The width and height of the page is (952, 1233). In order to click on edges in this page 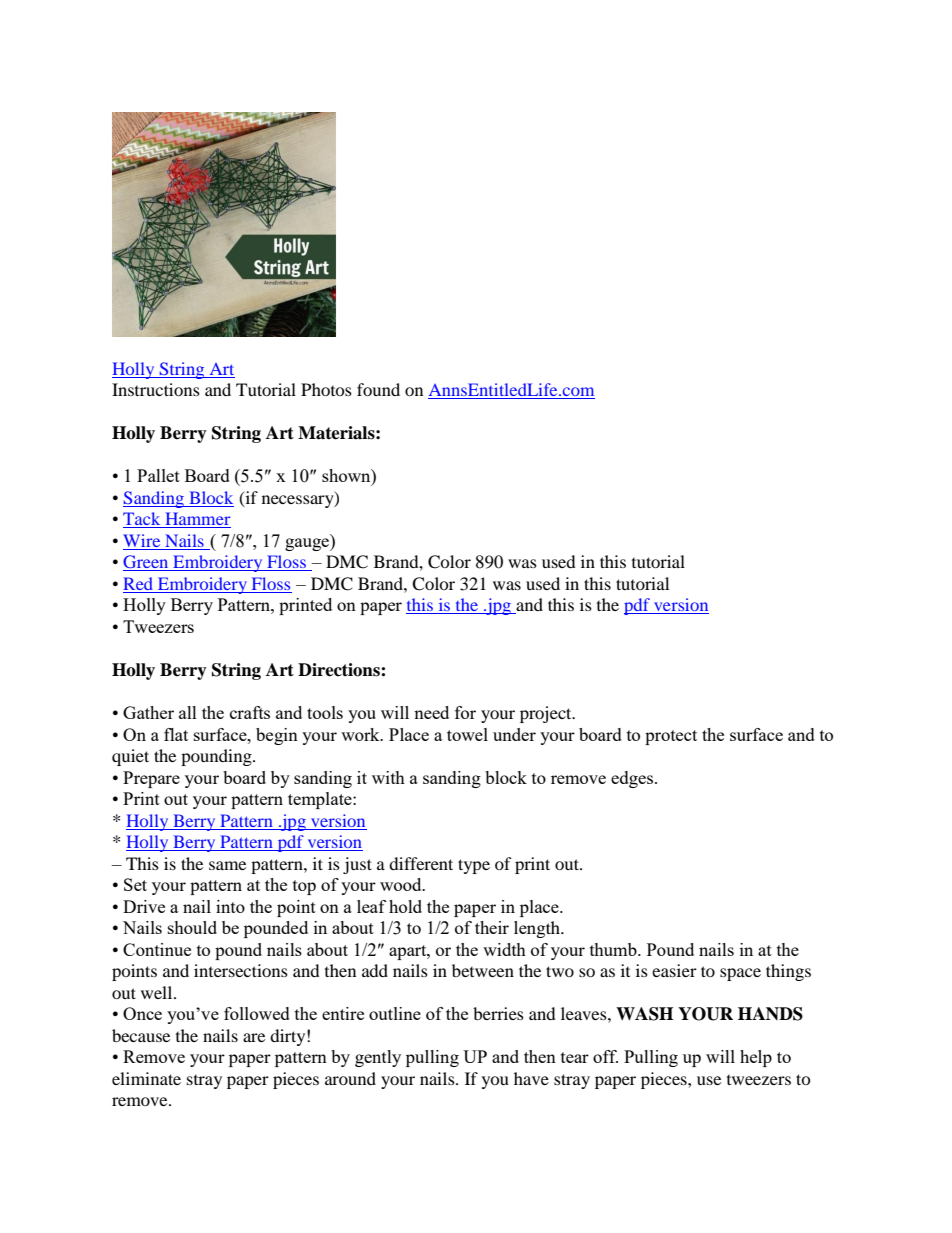, I will do `click(633, 779)`.
